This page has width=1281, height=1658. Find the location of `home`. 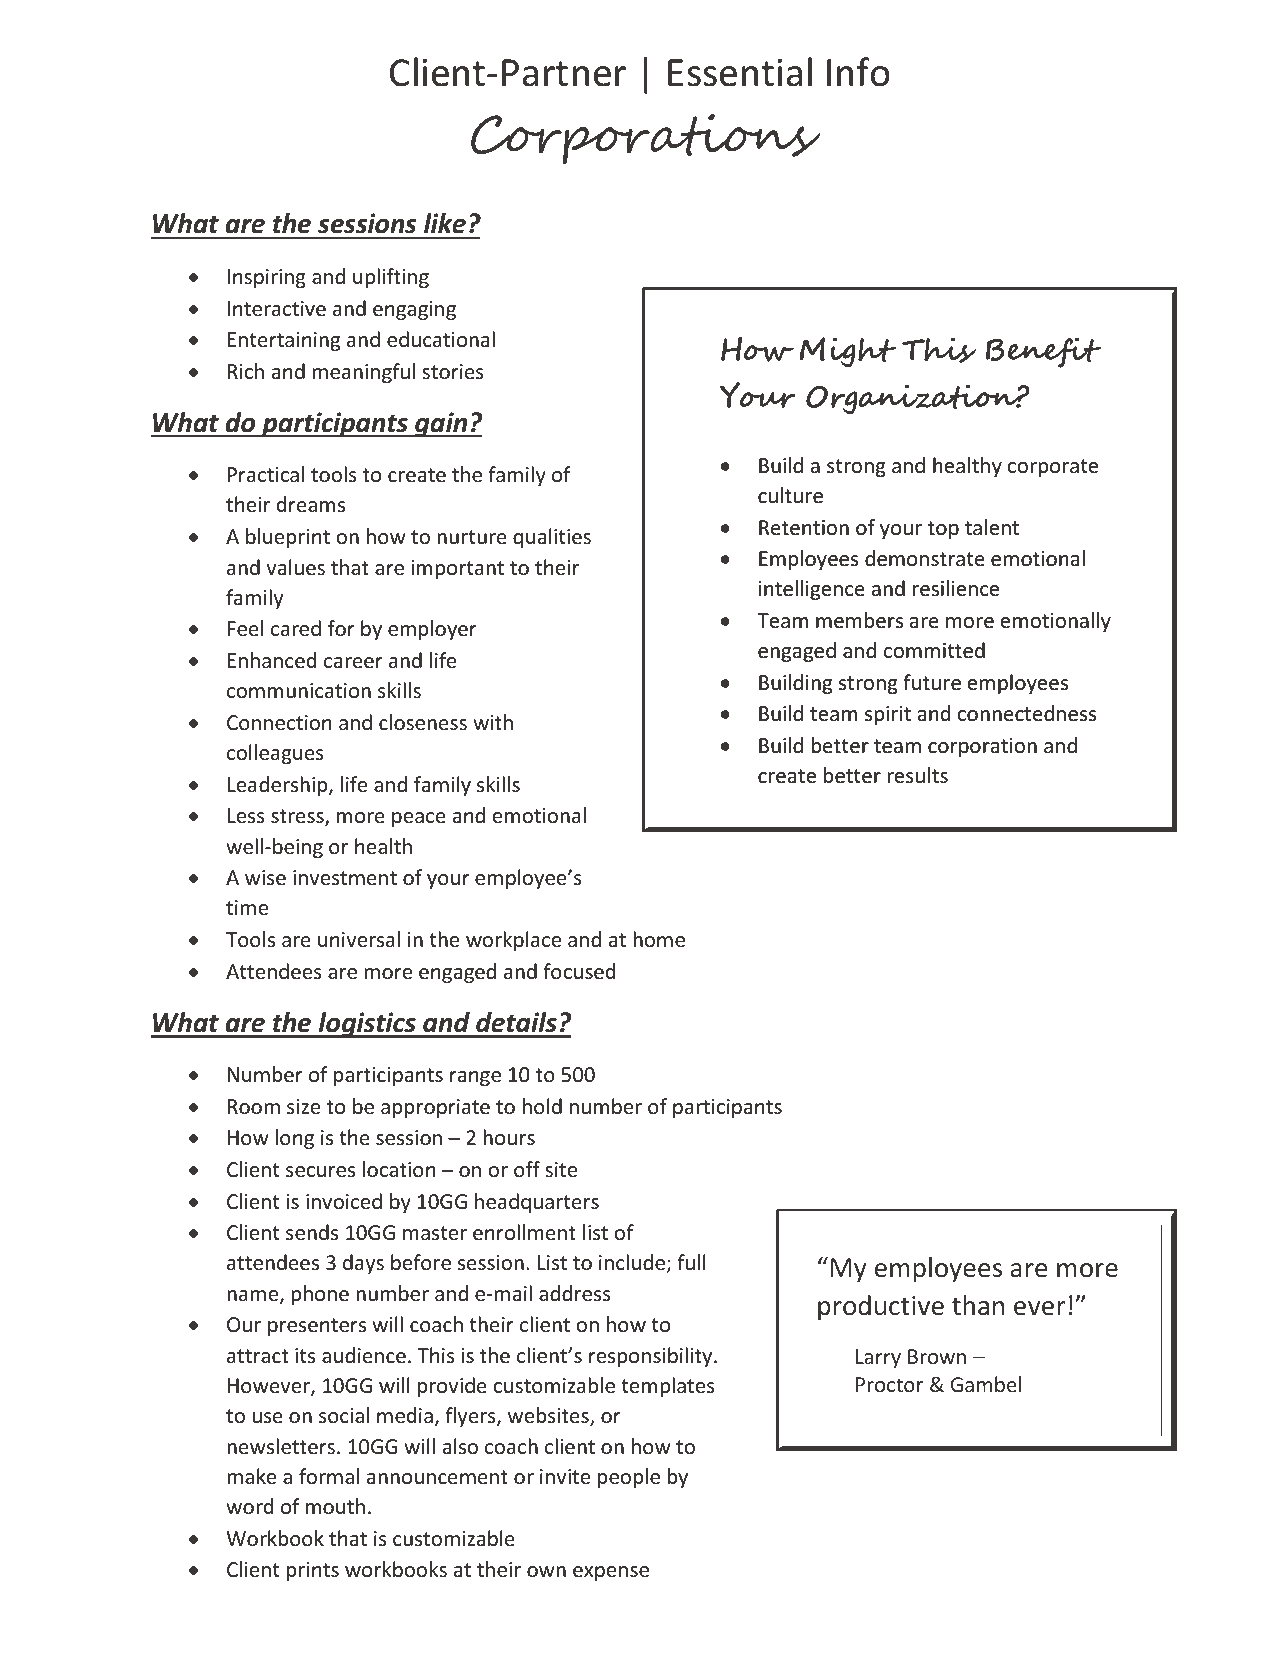

home is located at coordinates (659, 939).
